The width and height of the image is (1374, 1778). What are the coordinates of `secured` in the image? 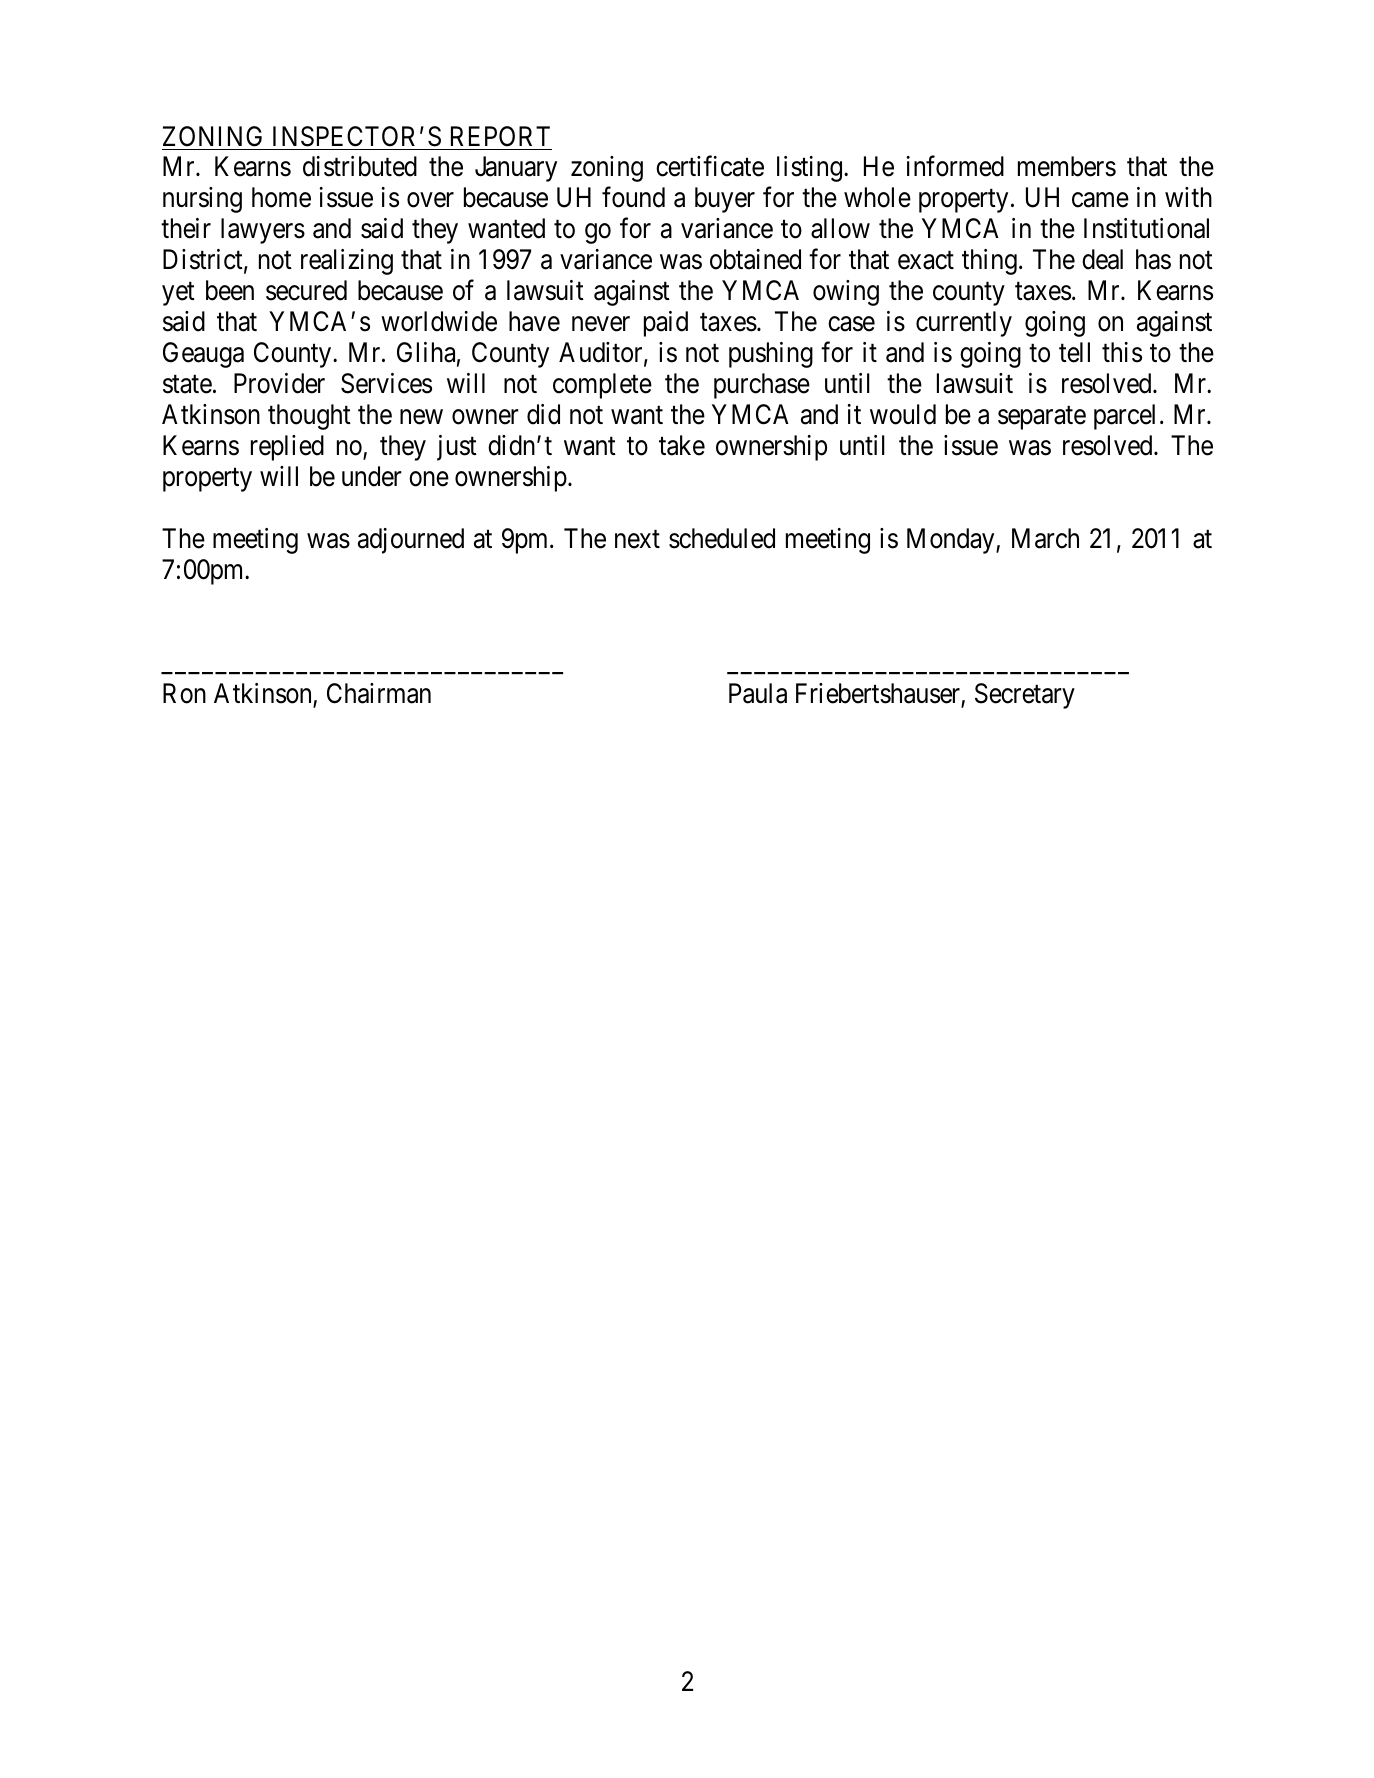 It's located at (306, 290).
